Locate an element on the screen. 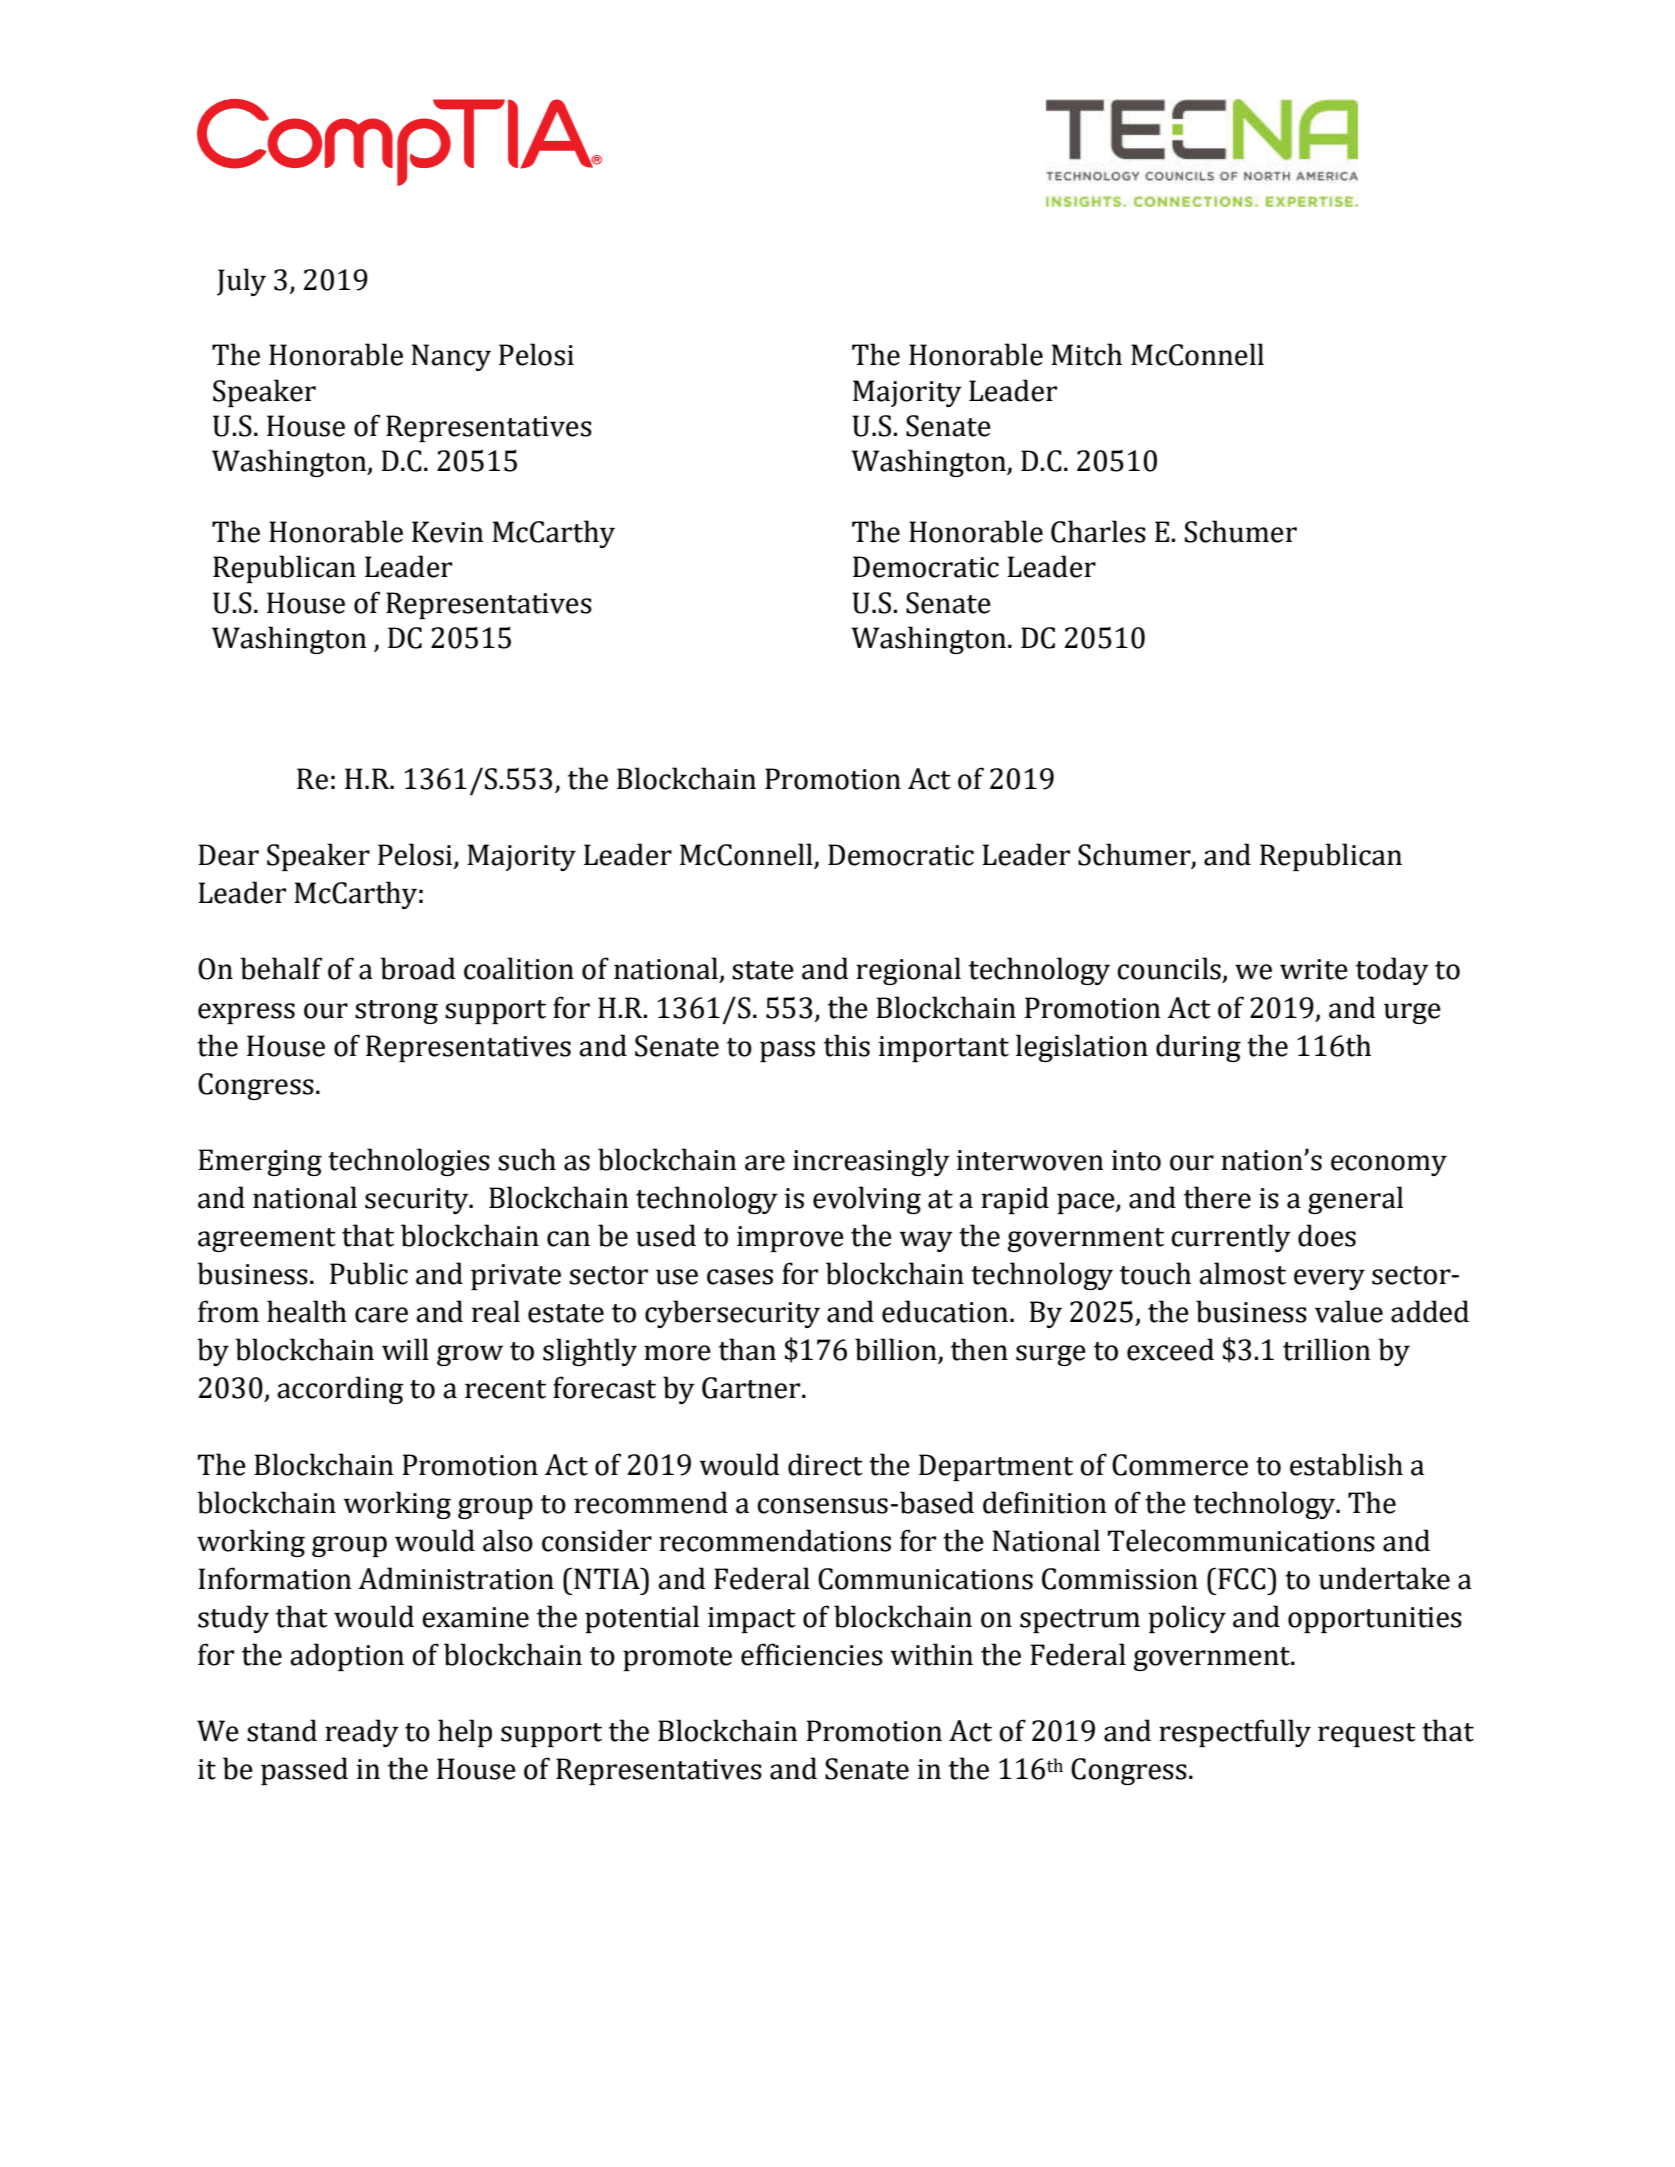  billion is located at coordinates (897, 1350).
